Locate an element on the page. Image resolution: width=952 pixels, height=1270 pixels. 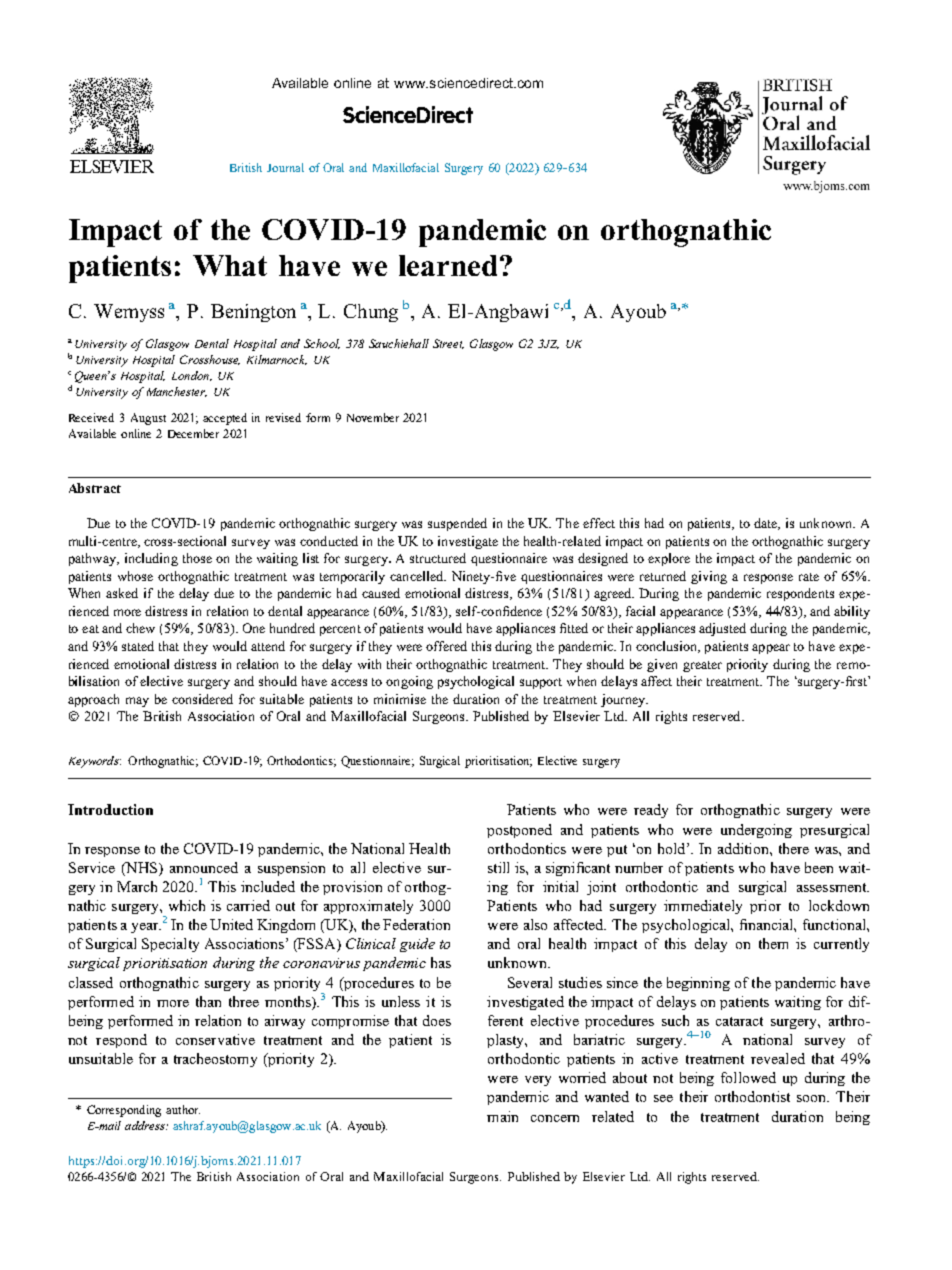
still is located at coordinates (498, 867).
